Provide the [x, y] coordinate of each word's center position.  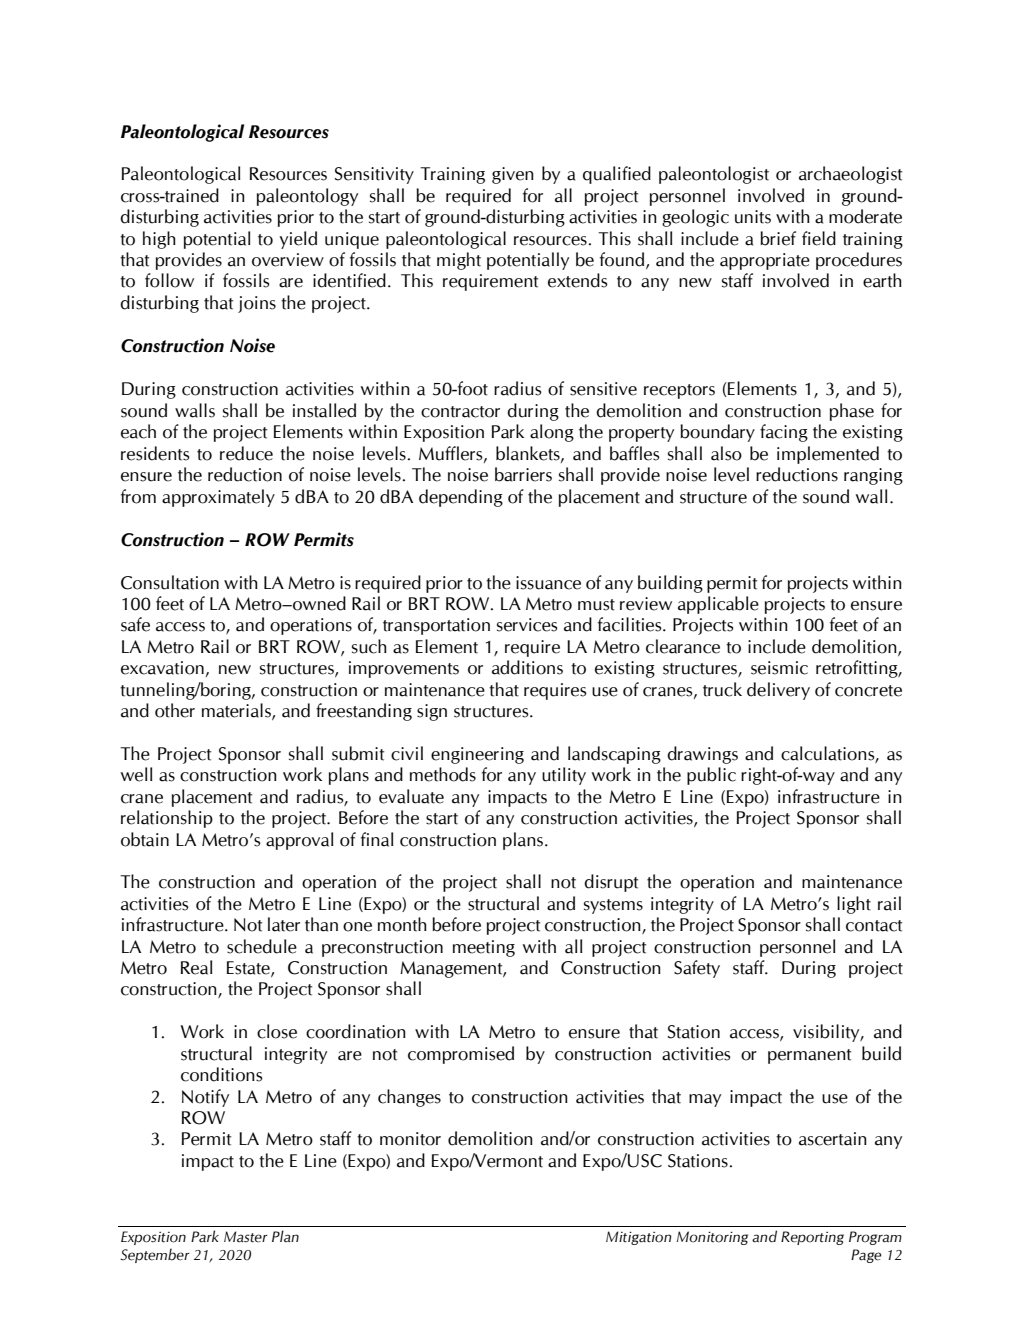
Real [196, 967]
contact [874, 926]
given [513, 175]
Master [246, 1237]
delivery [778, 691]
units [753, 217]
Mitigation [639, 1238]
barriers [523, 474]
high [159, 240]
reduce [246, 453]
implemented [828, 455]
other [175, 710]
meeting [484, 948]
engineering [477, 755]
